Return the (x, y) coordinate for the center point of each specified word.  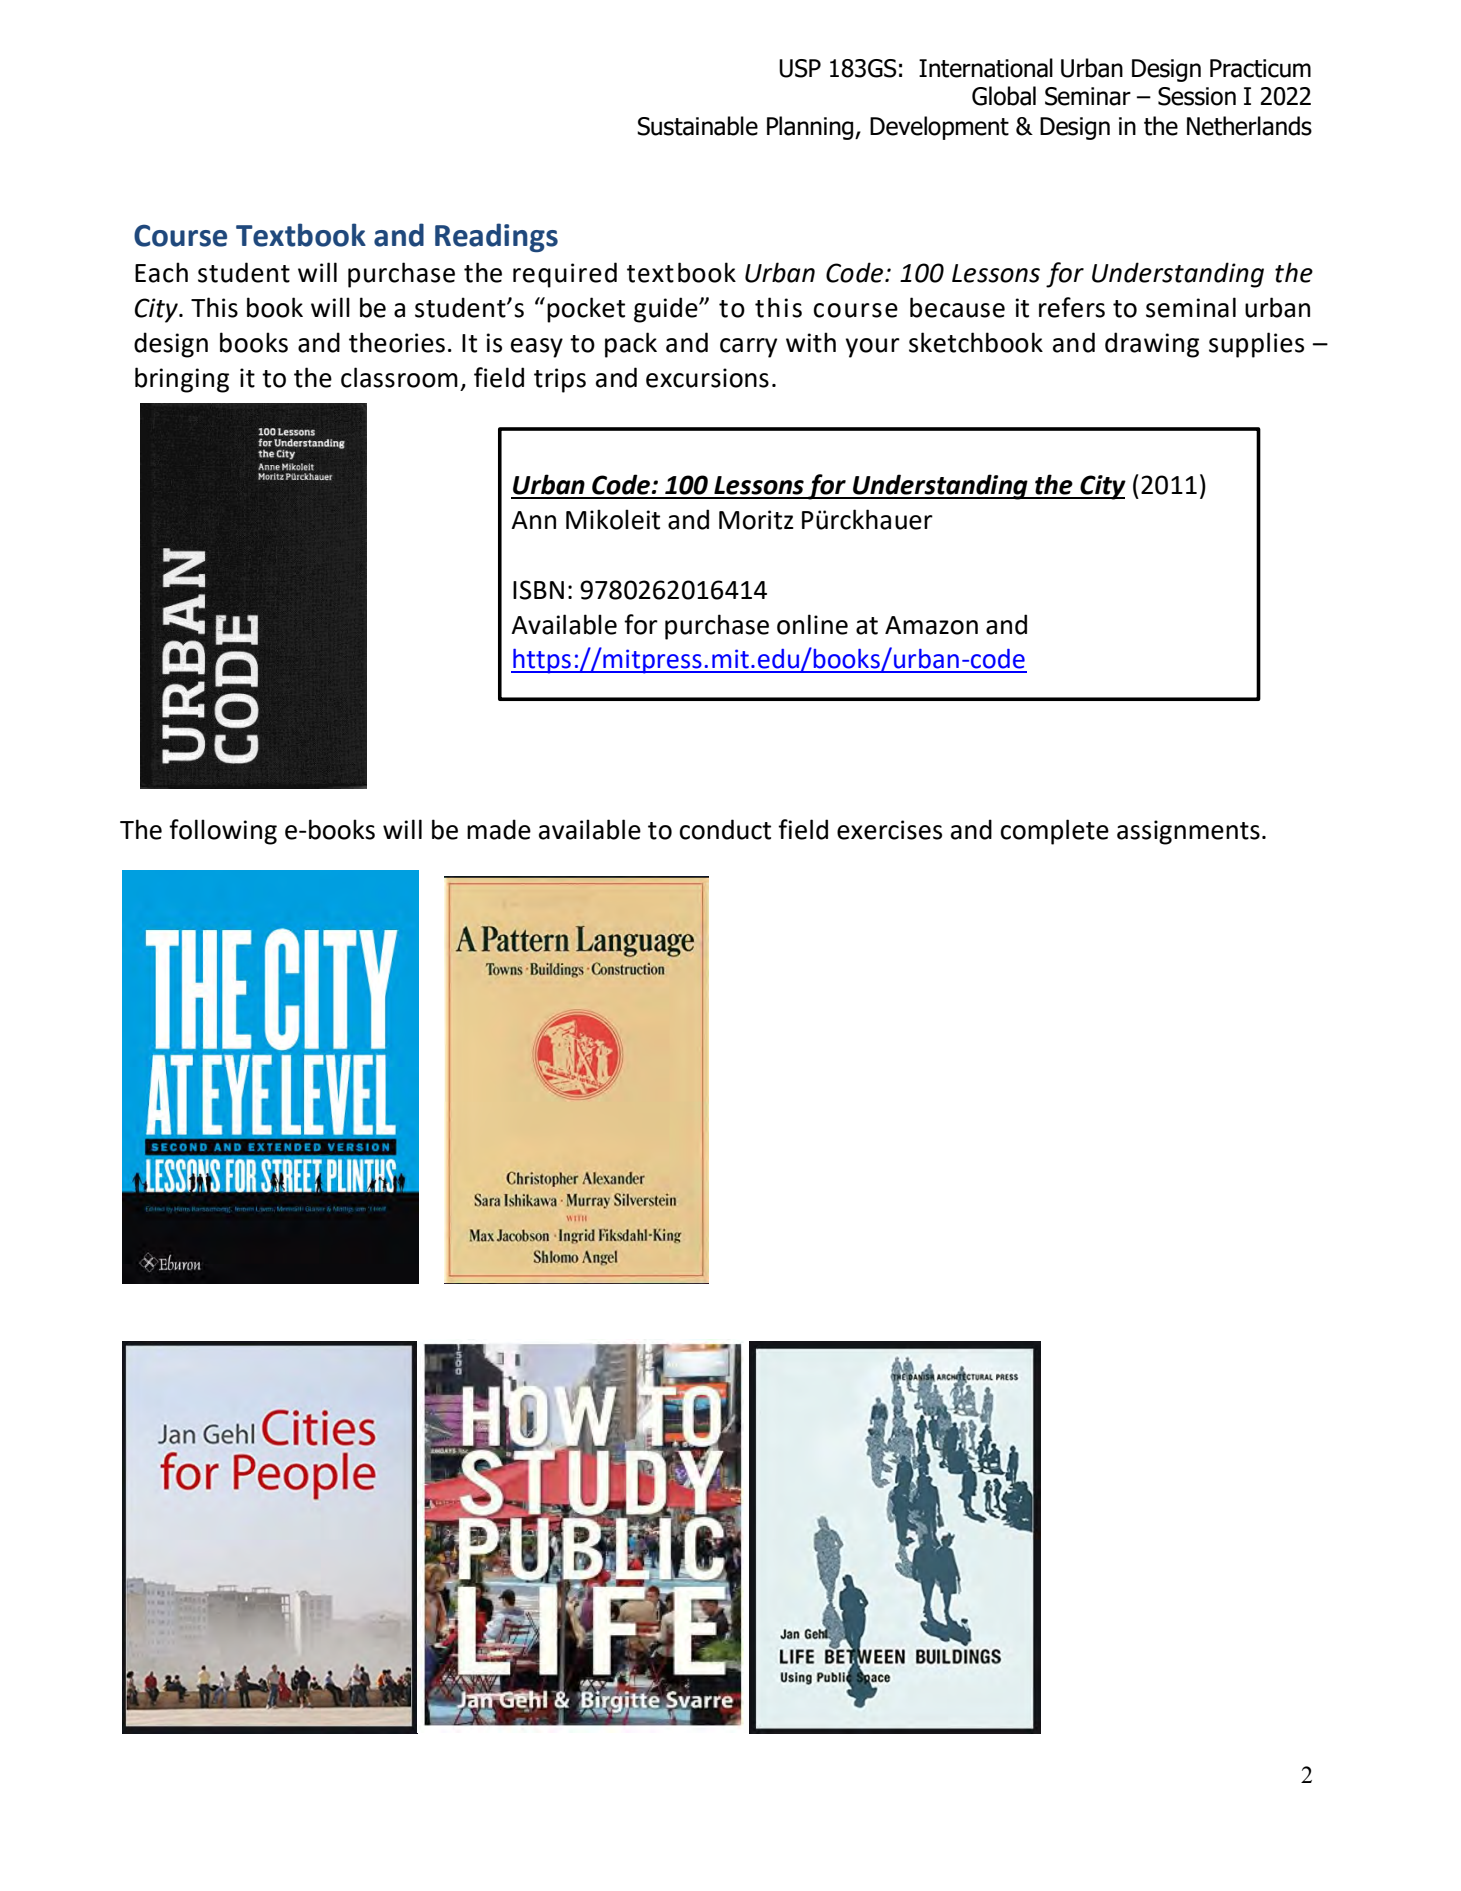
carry (748, 348)
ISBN (538, 590)
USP (800, 68)
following (223, 832)
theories (397, 342)
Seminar (1088, 96)
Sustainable (697, 126)
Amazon (931, 625)
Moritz (756, 520)
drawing (1152, 345)
